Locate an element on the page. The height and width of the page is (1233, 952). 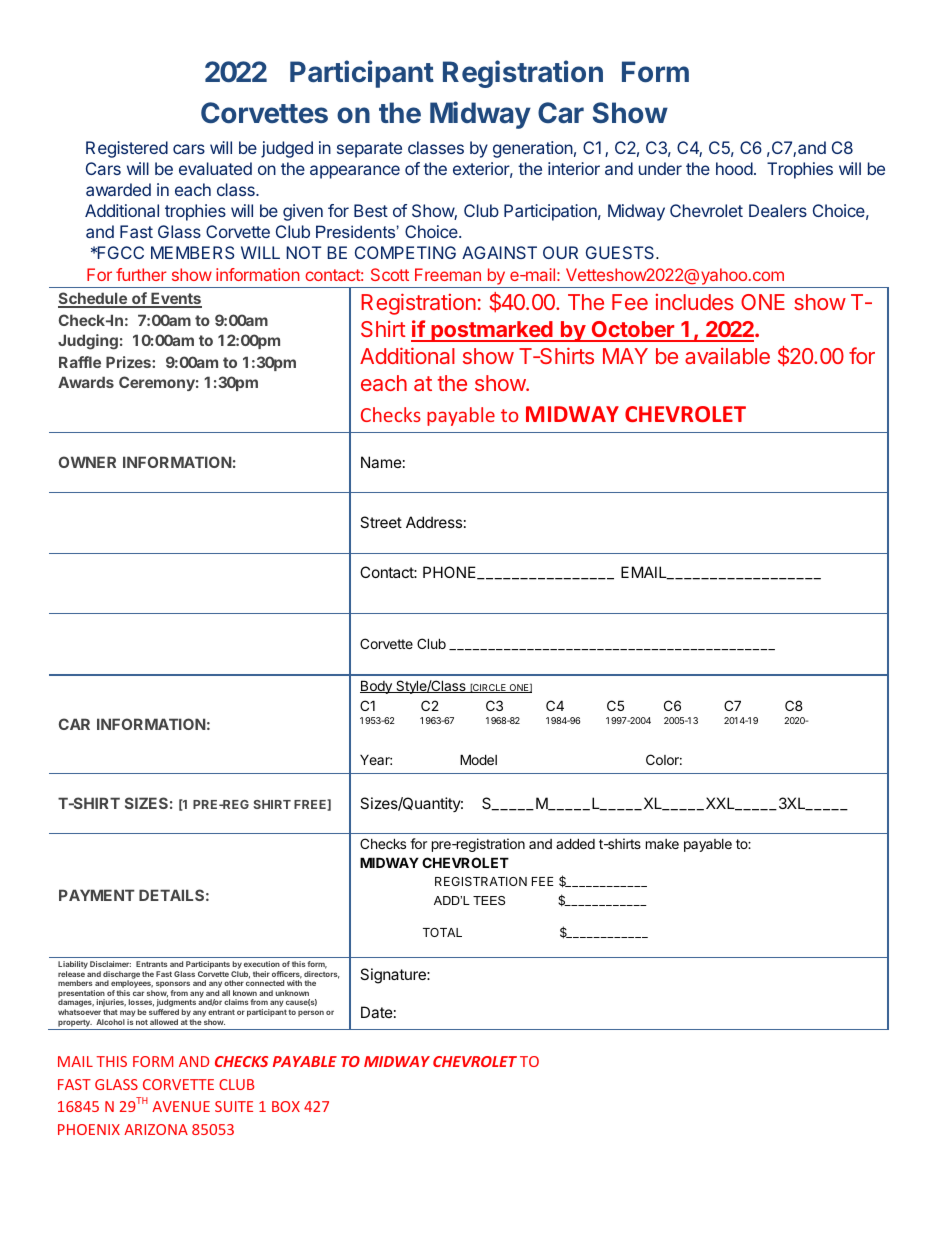
available is located at coordinates (727, 356).
